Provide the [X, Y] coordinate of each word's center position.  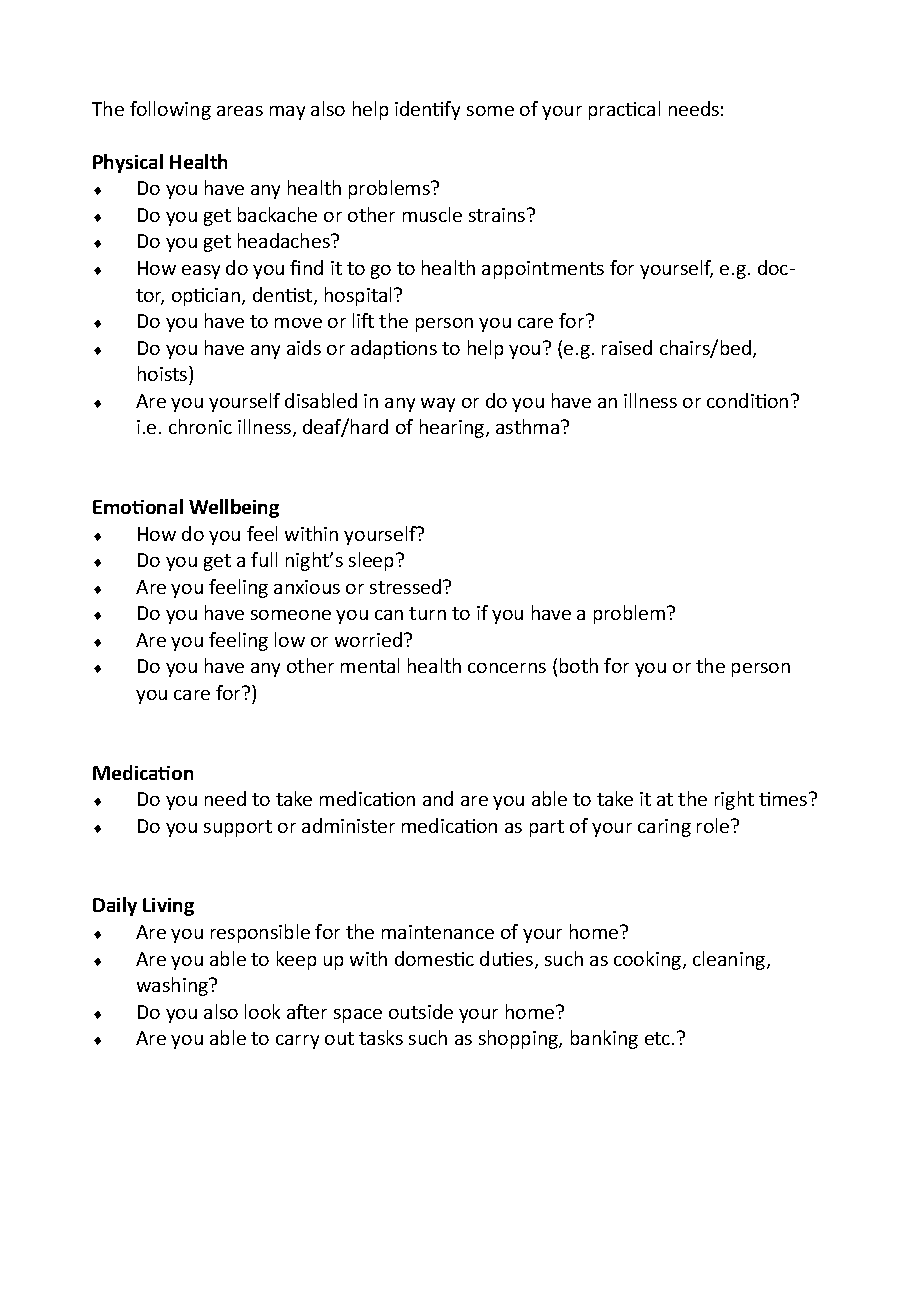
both [579, 665]
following [170, 110]
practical [624, 110]
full [264, 559]
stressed [407, 586]
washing [174, 986]
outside [421, 1011]
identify [427, 110]
